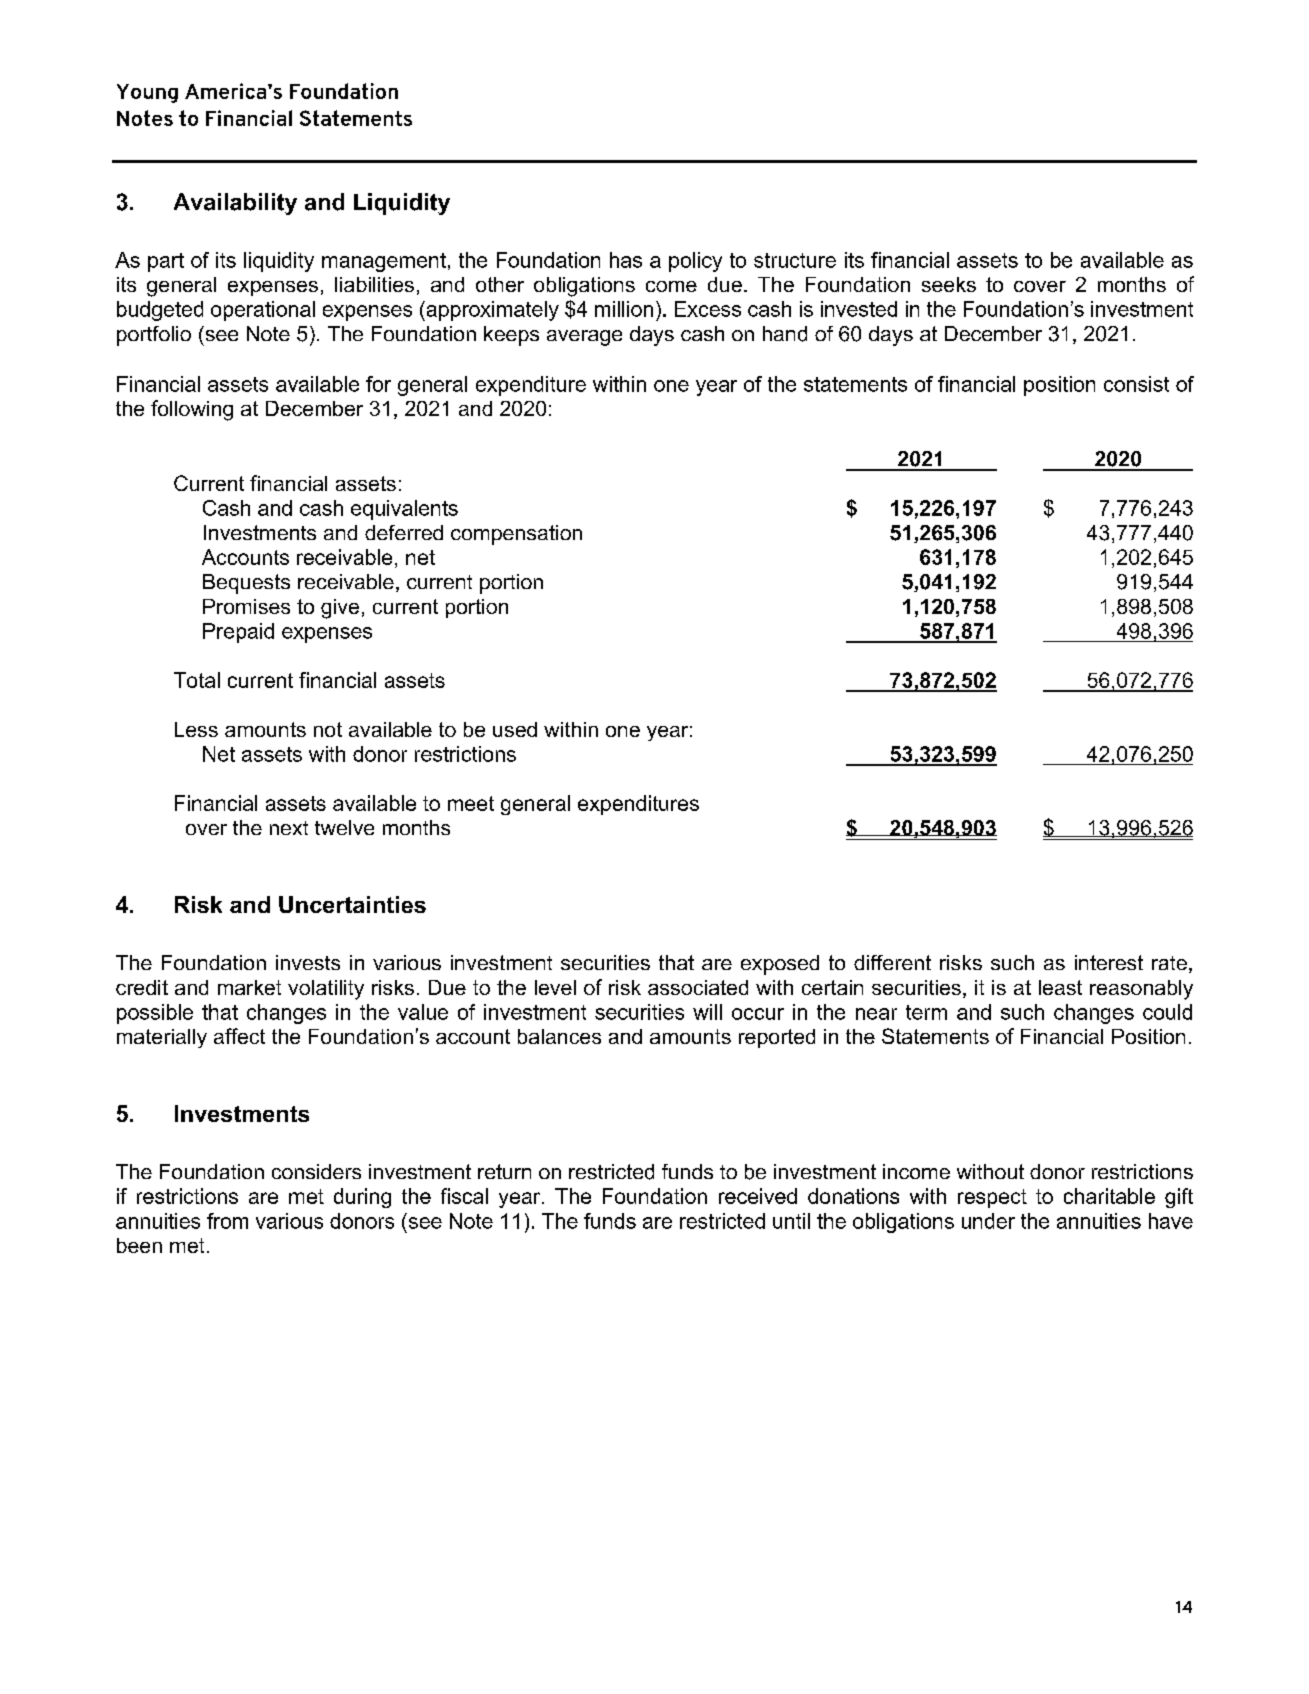 This screenshot has width=1309, height=1694. Describe the element at coordinates (1136, 384) in the screenshot. I see `consist` at that location.
